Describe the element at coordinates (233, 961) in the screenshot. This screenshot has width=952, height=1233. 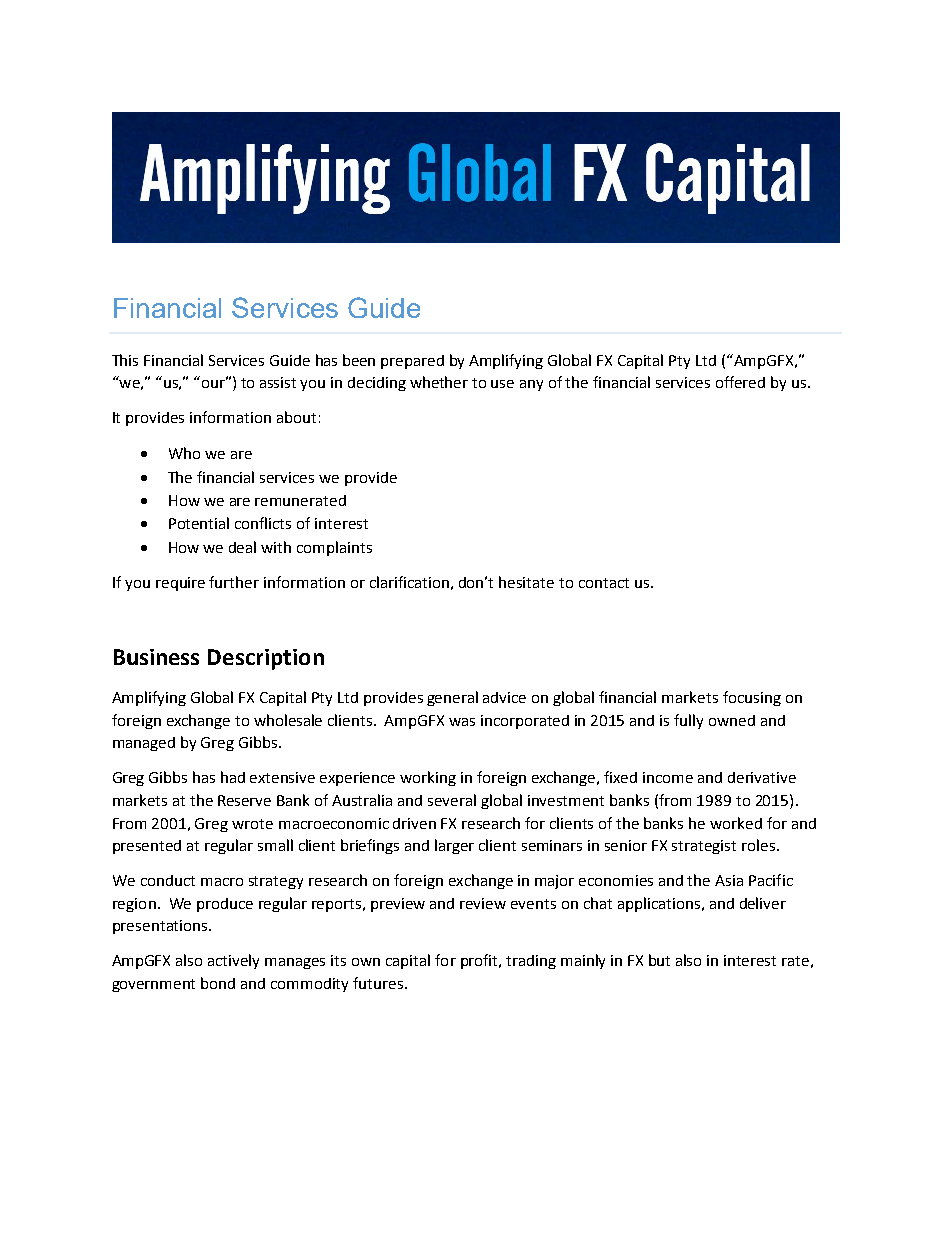
I see `actively` at that location.
